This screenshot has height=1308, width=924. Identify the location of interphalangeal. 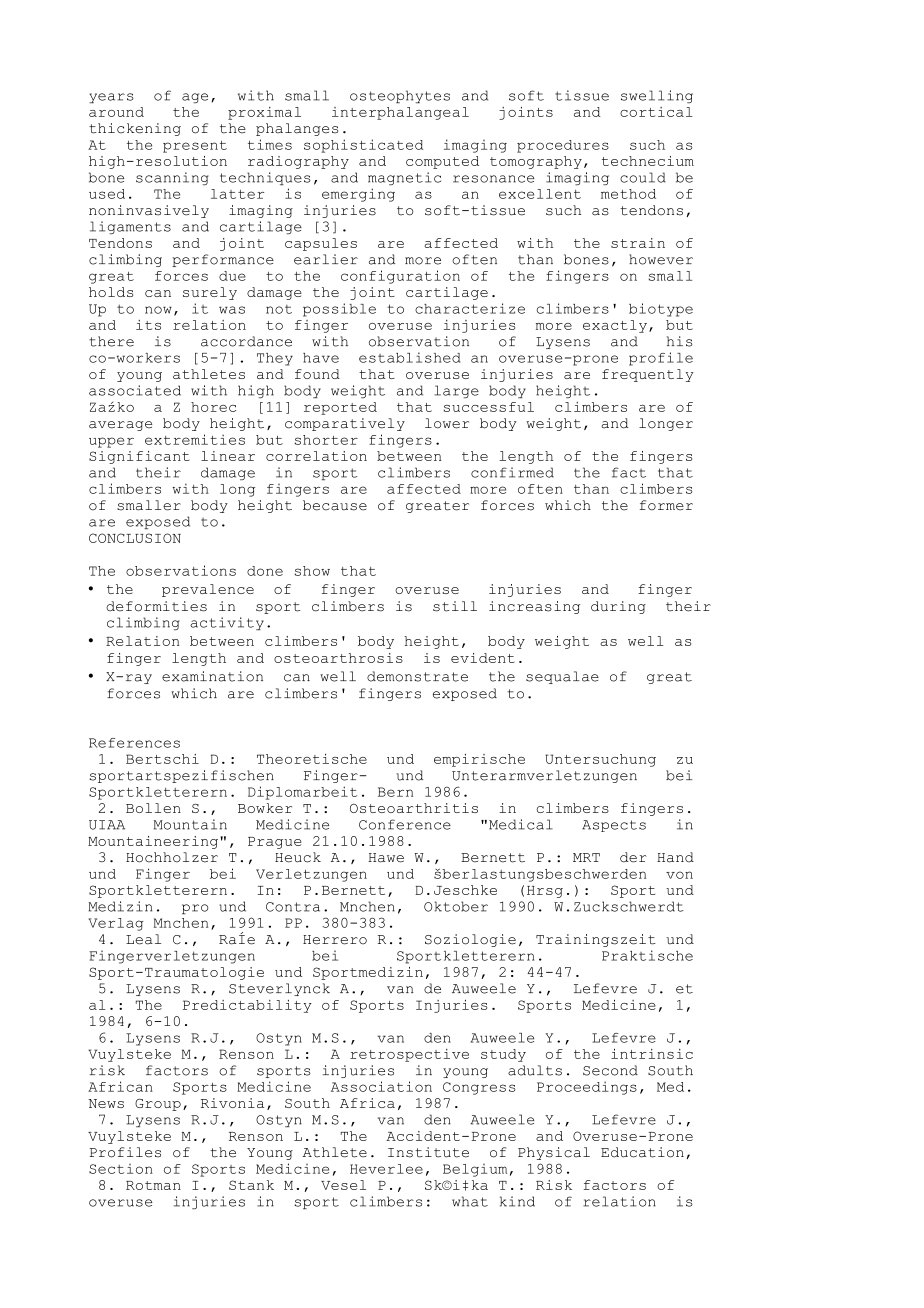
(400, 113).
